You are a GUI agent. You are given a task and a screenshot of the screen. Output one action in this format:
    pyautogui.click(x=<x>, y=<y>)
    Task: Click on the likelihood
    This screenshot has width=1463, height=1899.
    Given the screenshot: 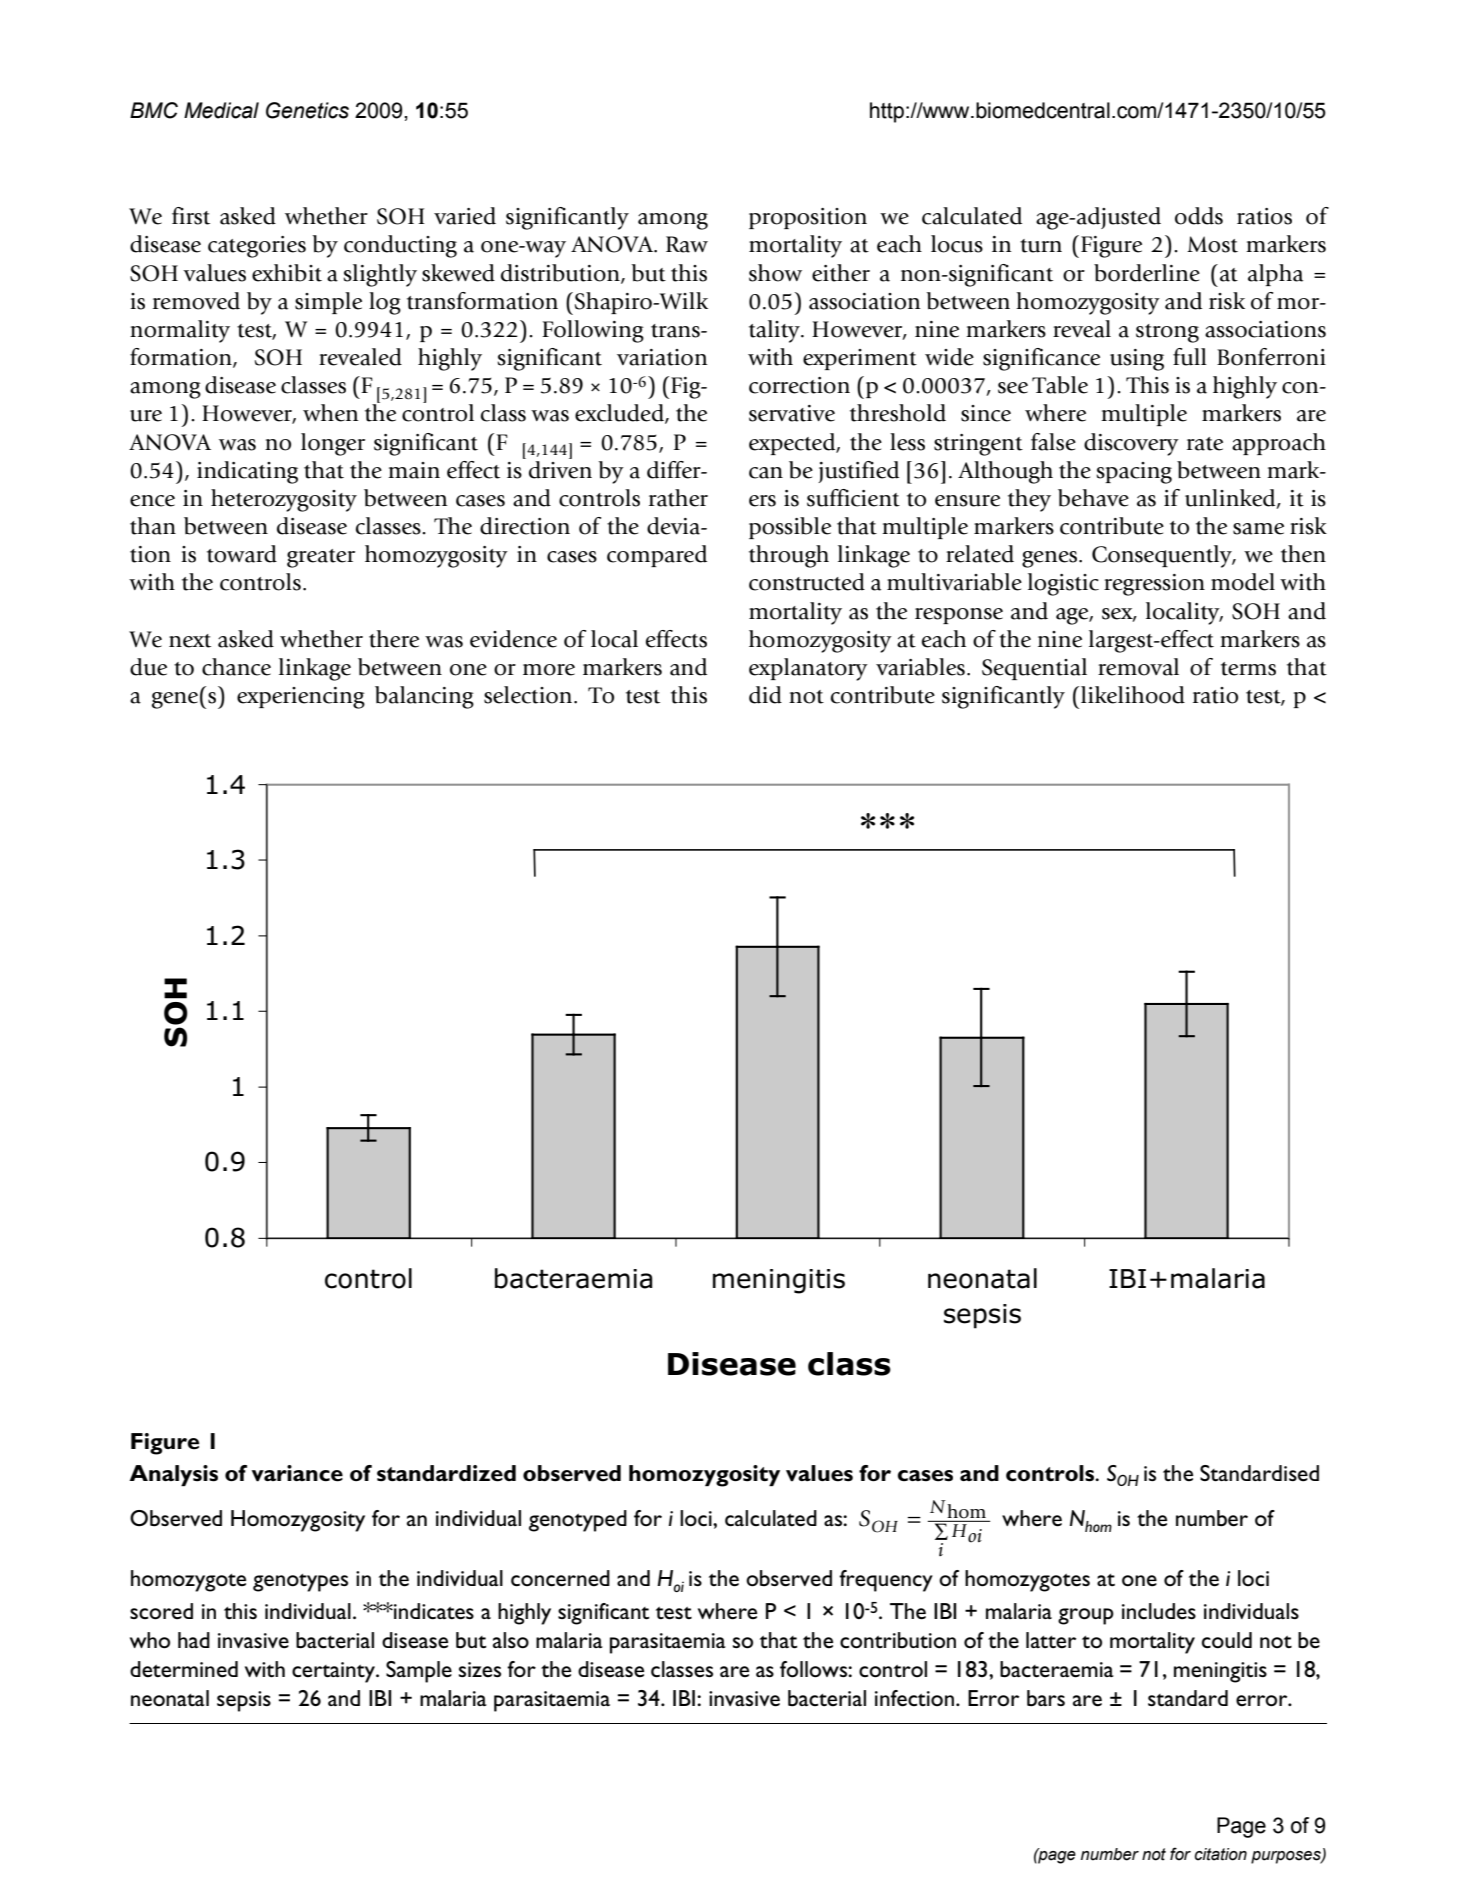 What is the action you would take?
    pyautogui.click(x=1133, y=695)
